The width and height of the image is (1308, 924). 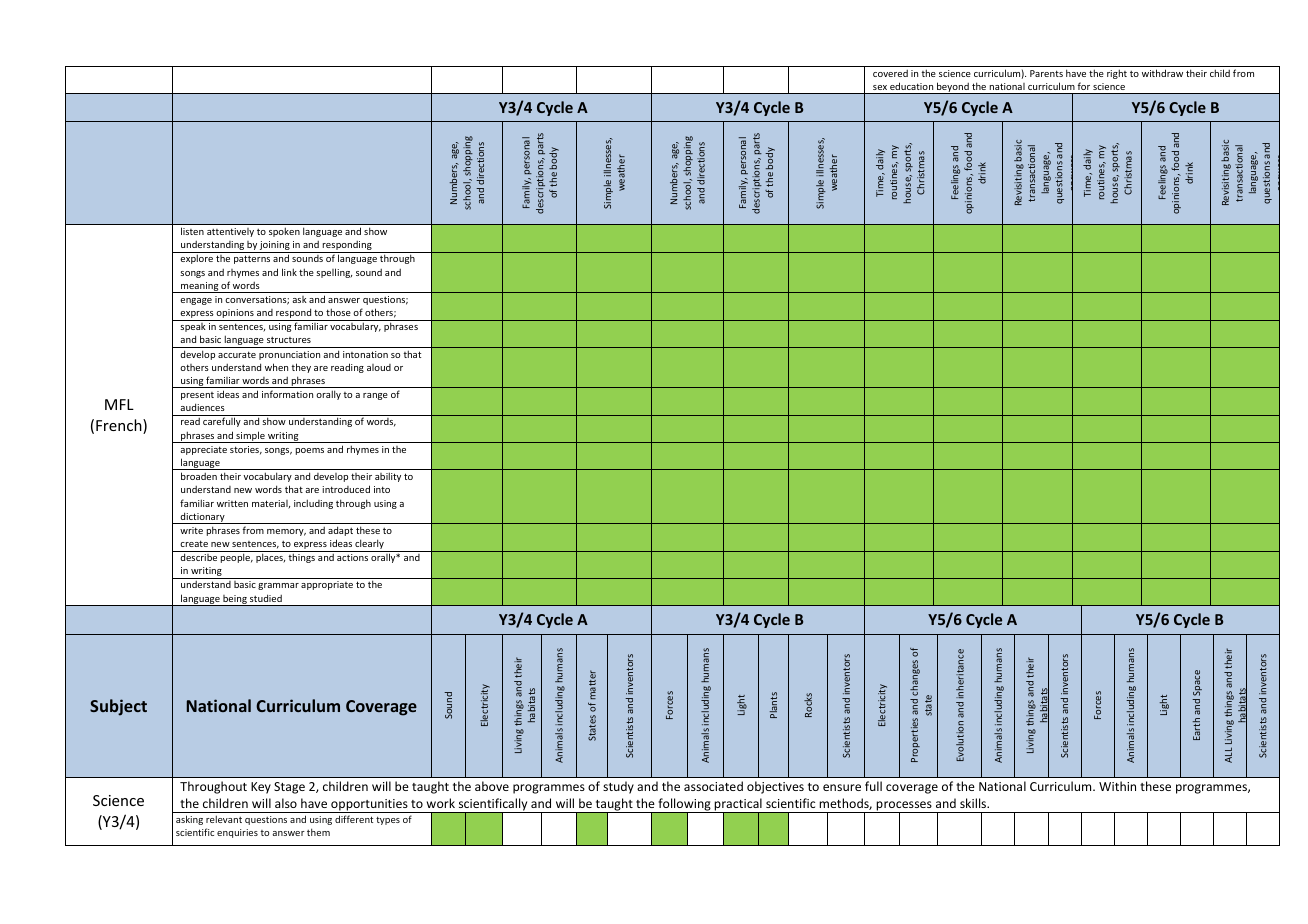 What do you see at coordinates (192, 231) in the image?
I see `listen` at bounding box center [192, 231].
